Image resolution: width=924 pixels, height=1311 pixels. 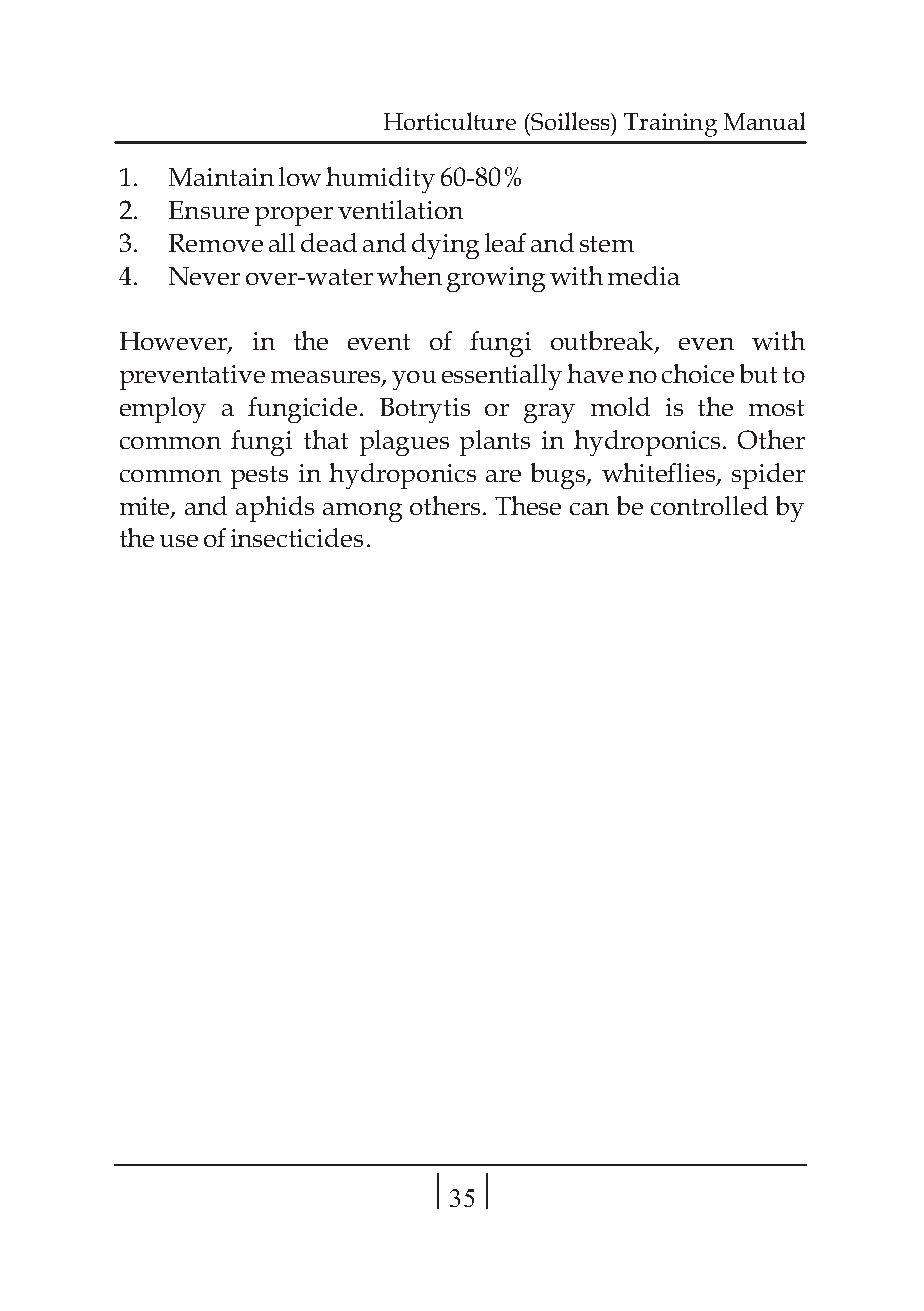 I want to click on These, so click(x=528, y=505).
